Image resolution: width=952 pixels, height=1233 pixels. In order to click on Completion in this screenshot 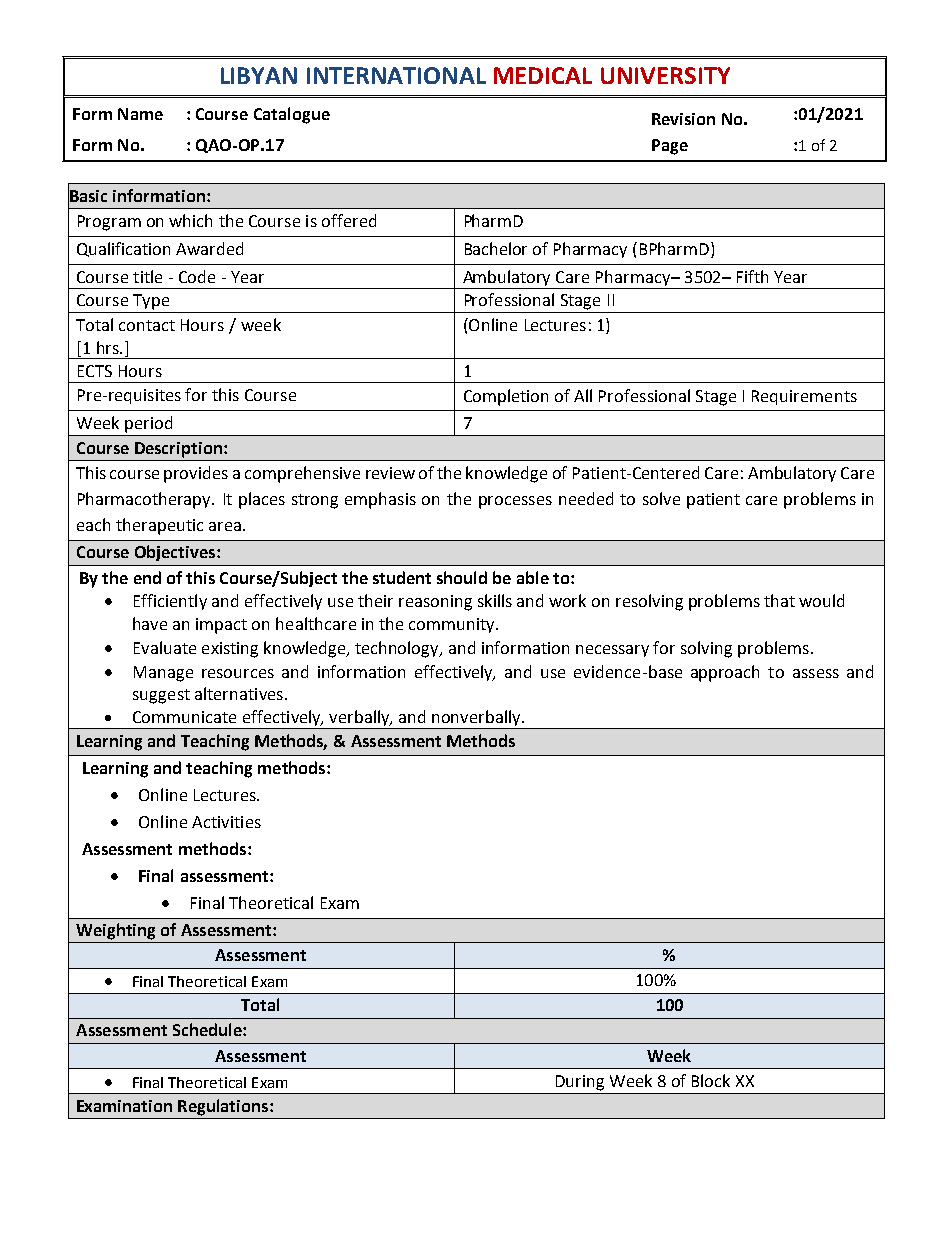, I will do `click(506, 397)`.
